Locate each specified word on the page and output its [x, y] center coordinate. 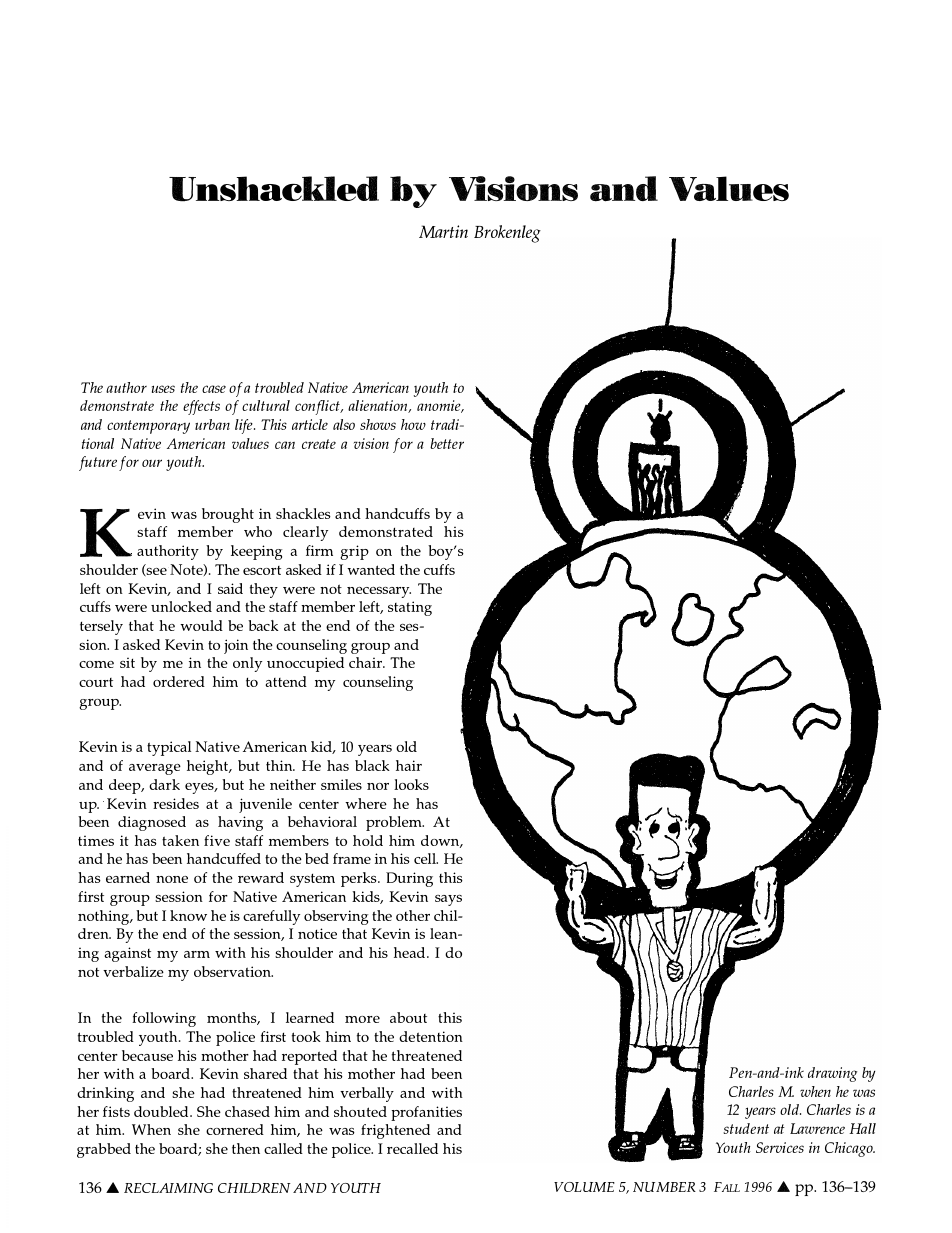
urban [212, 424]
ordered [179, 681]
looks [411, 784]
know [188, 915]
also [344, 424]
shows [378, 424]
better [447, 443]
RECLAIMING [168, 1188]
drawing [832, 1074]
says [448, 900]
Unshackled [274, 189]
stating [410, 608]
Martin [443, 231]
